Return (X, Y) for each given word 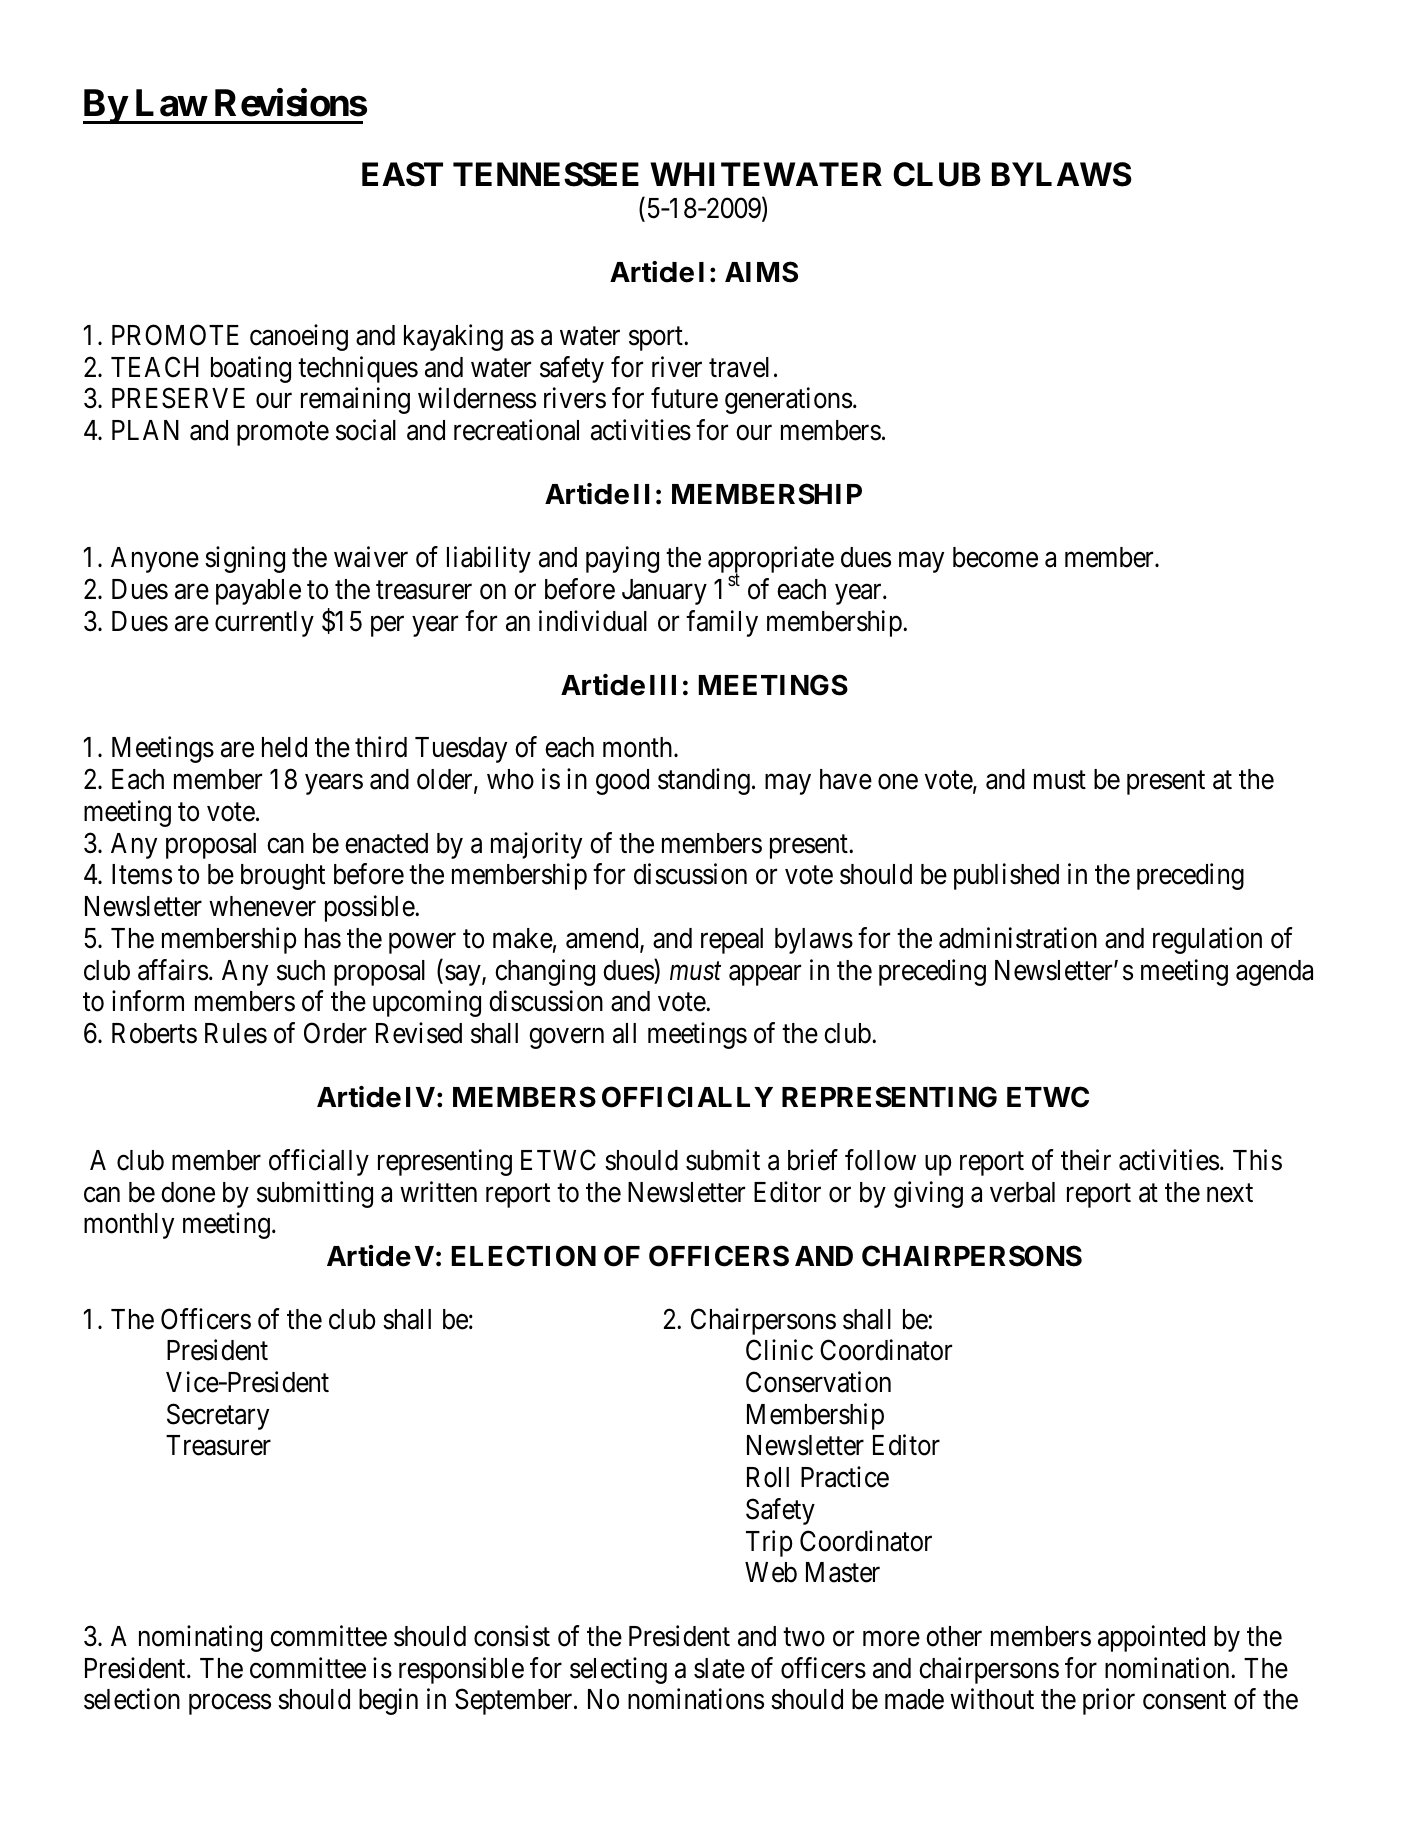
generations (788, 401)
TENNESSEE (546, 174)
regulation (1207, 940)
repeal (732, 941)
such (301, 970)
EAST (402, 174)
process (230, 1705)
